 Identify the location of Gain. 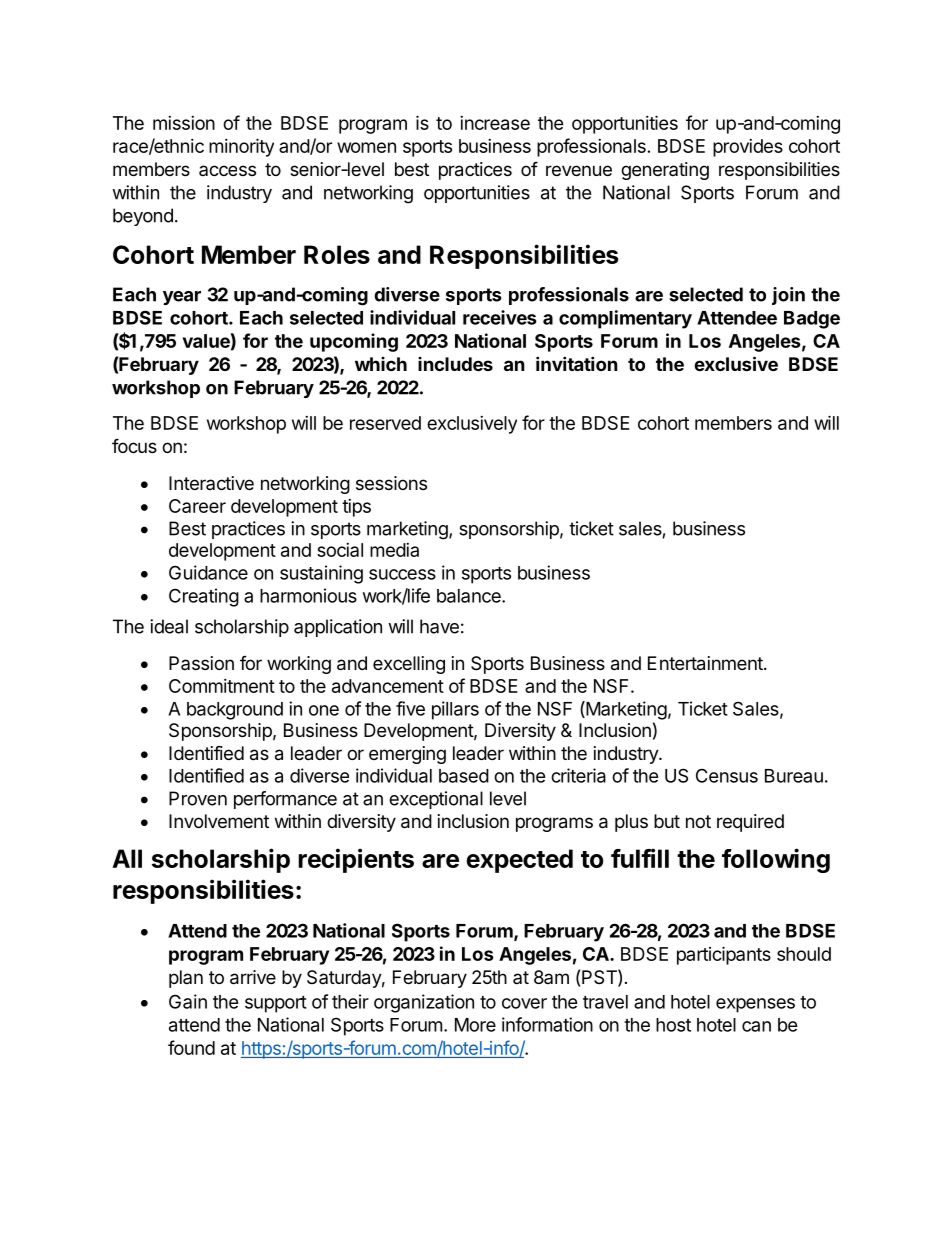
(188, 1001).
